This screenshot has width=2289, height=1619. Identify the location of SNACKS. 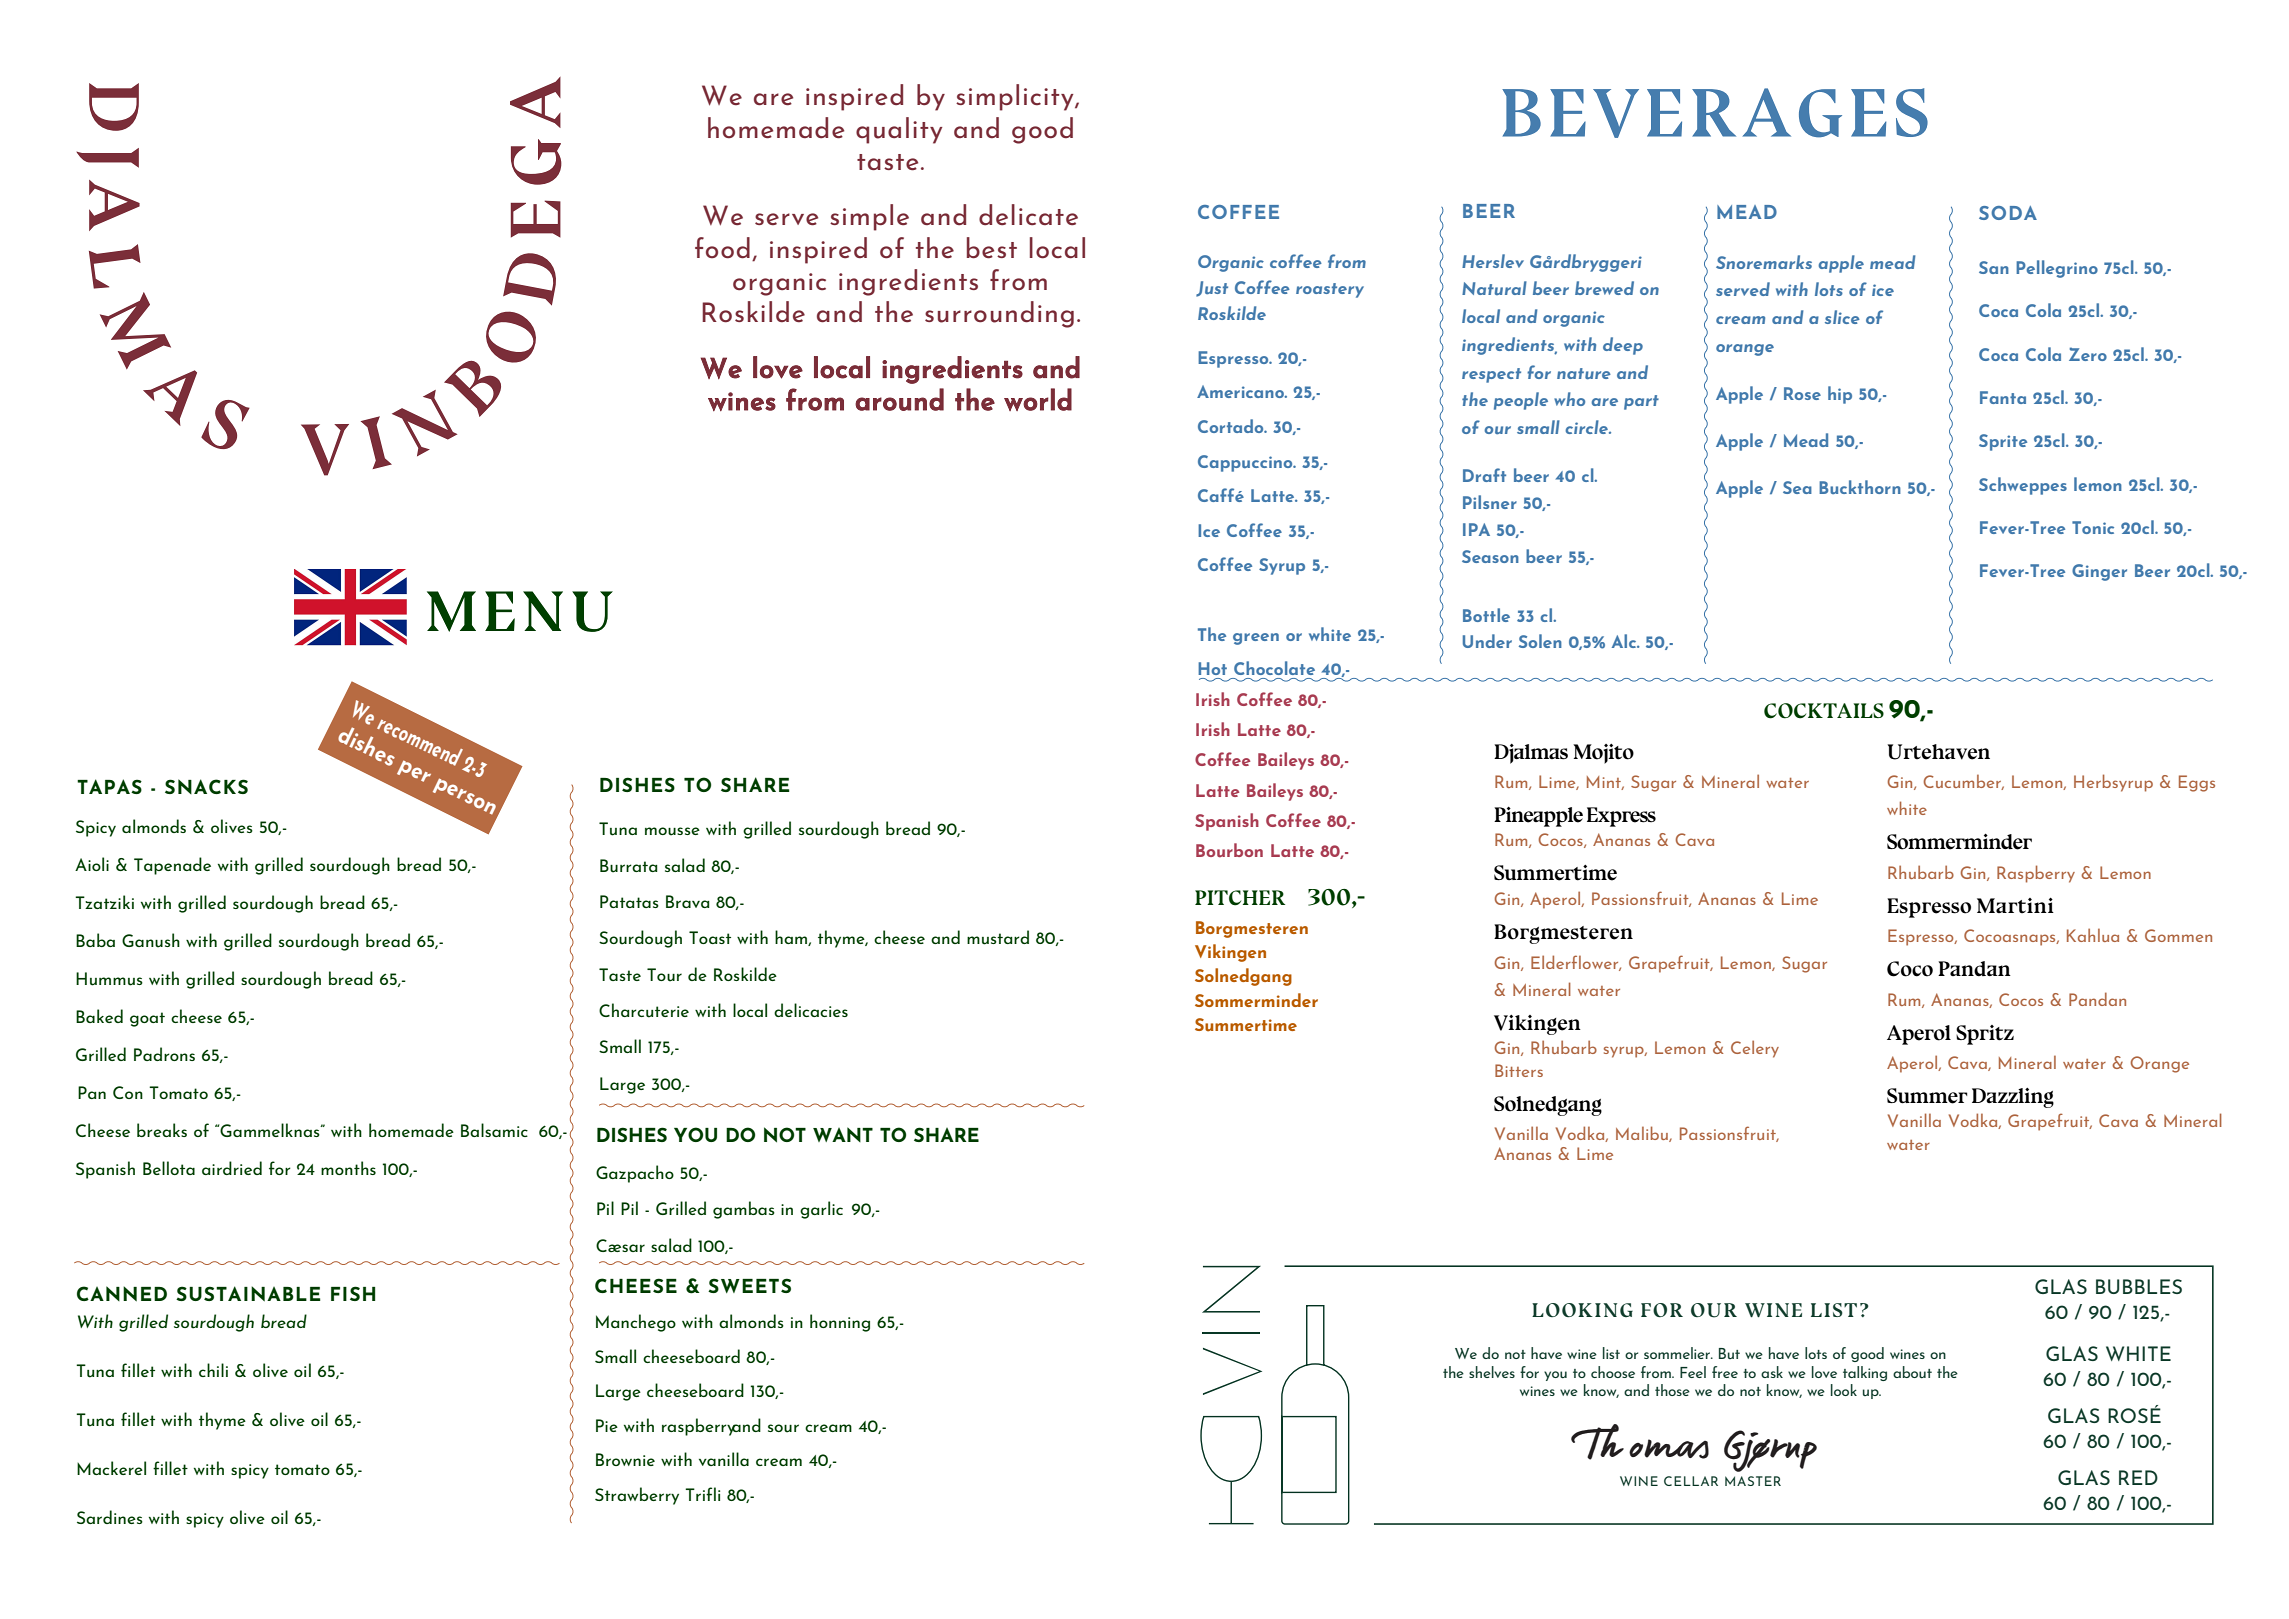
(206, 786).
